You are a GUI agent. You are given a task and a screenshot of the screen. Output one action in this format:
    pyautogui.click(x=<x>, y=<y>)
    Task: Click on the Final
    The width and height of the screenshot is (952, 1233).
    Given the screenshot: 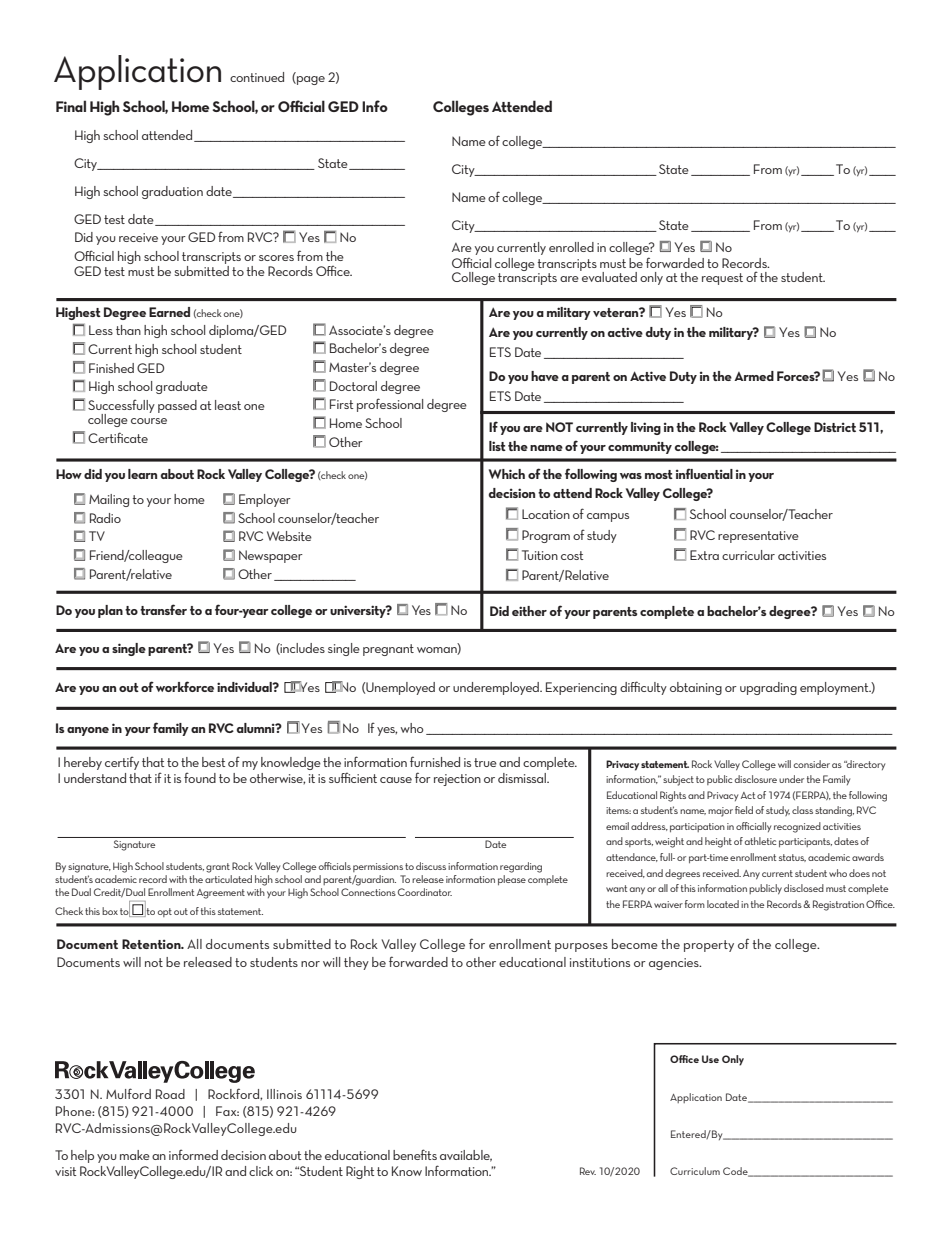 What is the action you would take?
    pyautogui.click(x=71, y=106)
